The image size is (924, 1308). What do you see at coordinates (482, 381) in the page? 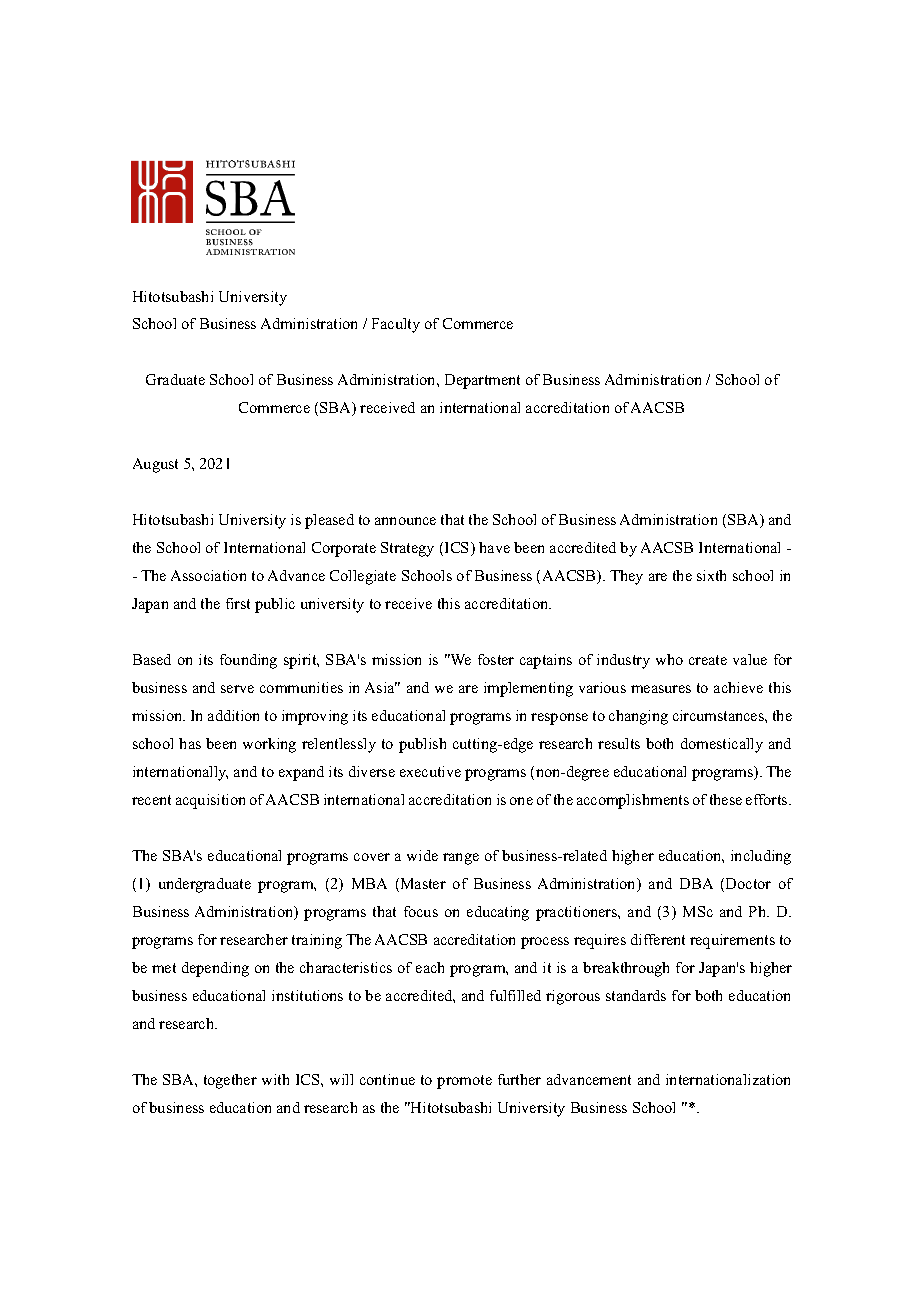
I see `Department` at bounding box center [482, 381].
